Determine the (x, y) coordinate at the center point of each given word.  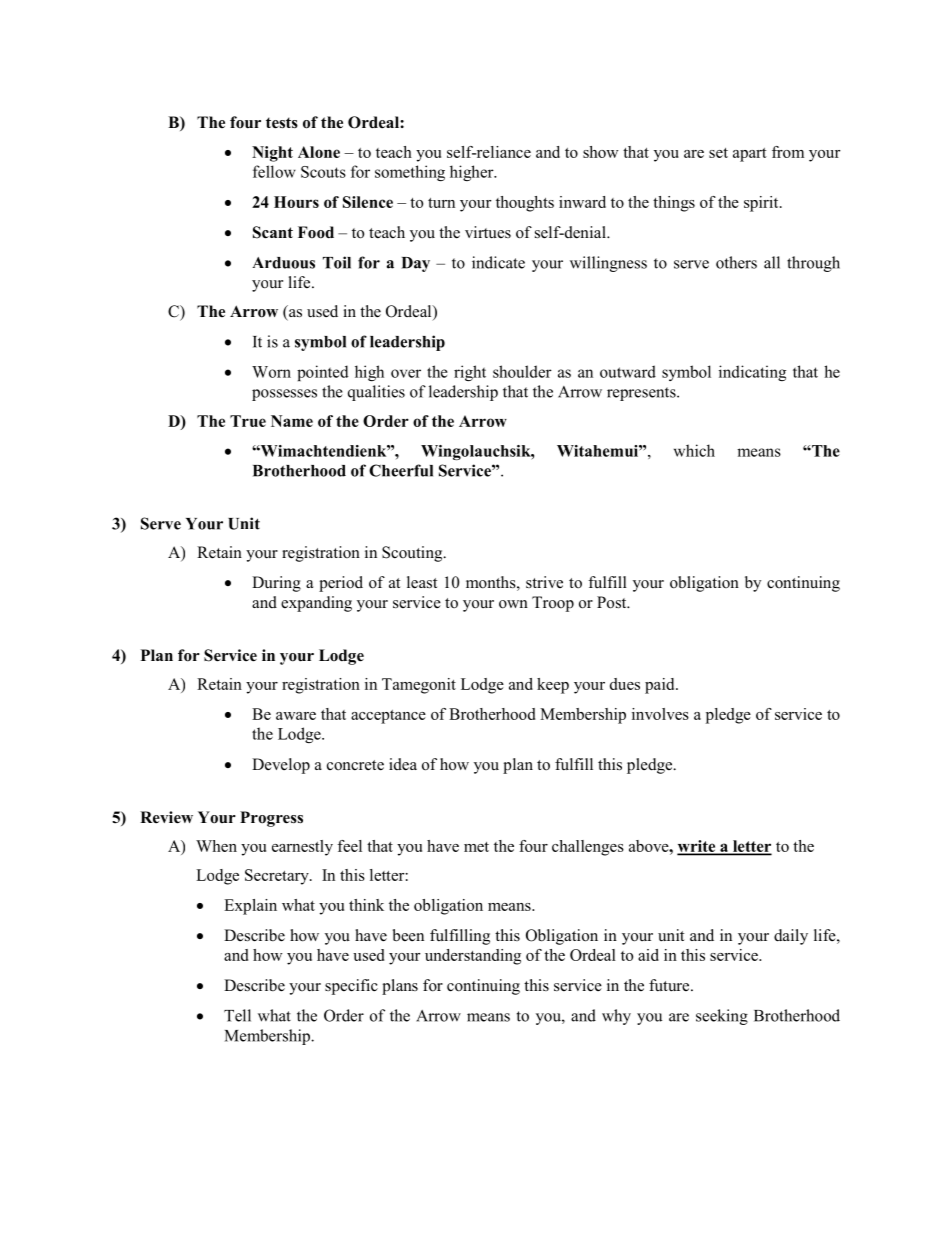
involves (660, 714)
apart (750, 155)
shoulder (522, 371)
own (513, 604)
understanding (473, 957)
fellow (274, 171)
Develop (281, 766)
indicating (752, 373)
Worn (271, 372)
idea (403, 764)
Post (613, 602)
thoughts (525, 204)
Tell (237, 1015)
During (276, 584)
